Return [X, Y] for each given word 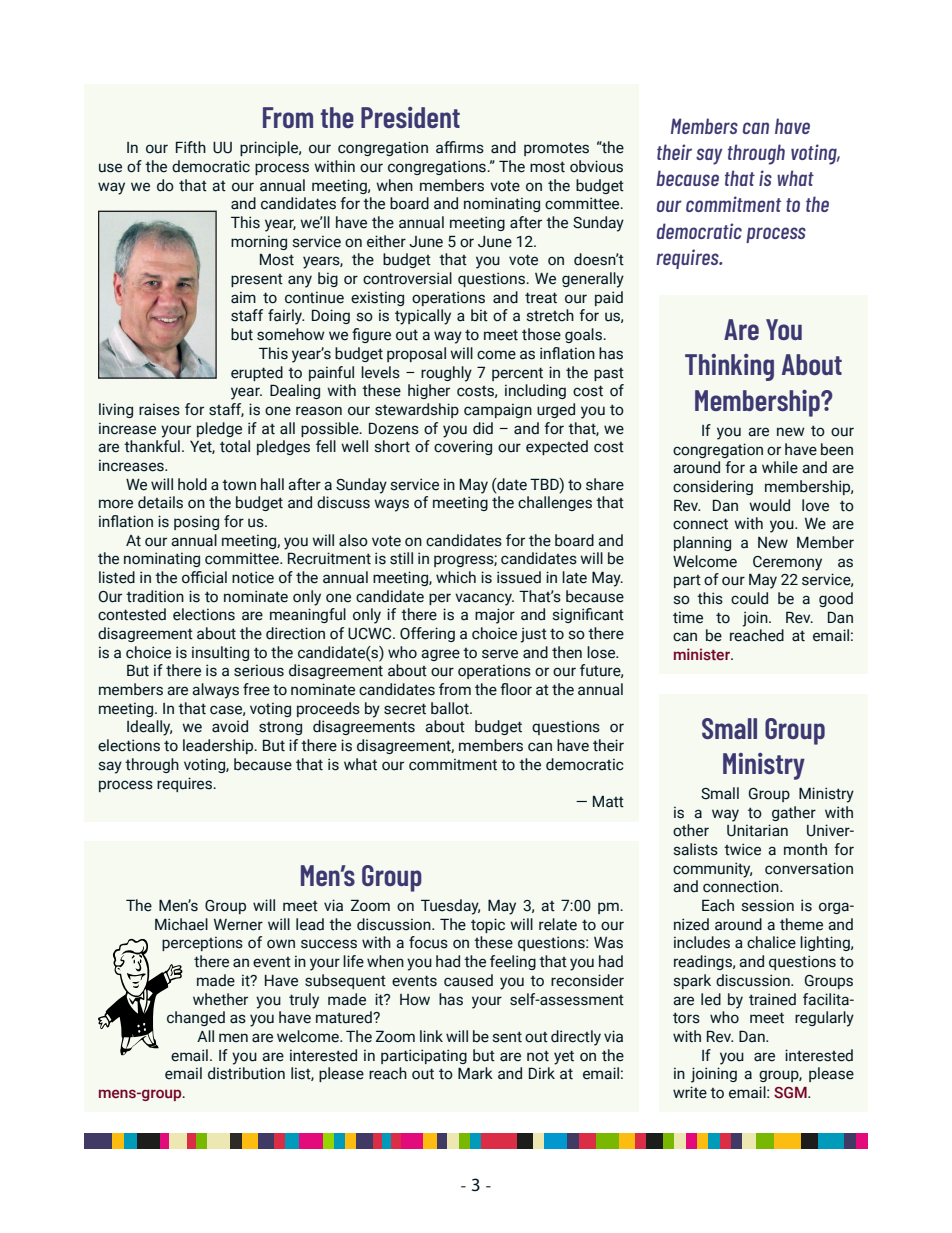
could [749, 598]
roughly [446, 374]
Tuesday [450, 907]
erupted [257, 373]
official [204, 577]
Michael [181, 924]
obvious [596, 166]
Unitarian [757, 830]
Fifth [191, 147]
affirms [460, 147]
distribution [246, 1073]
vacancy [484, 599]
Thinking [729, 367]
